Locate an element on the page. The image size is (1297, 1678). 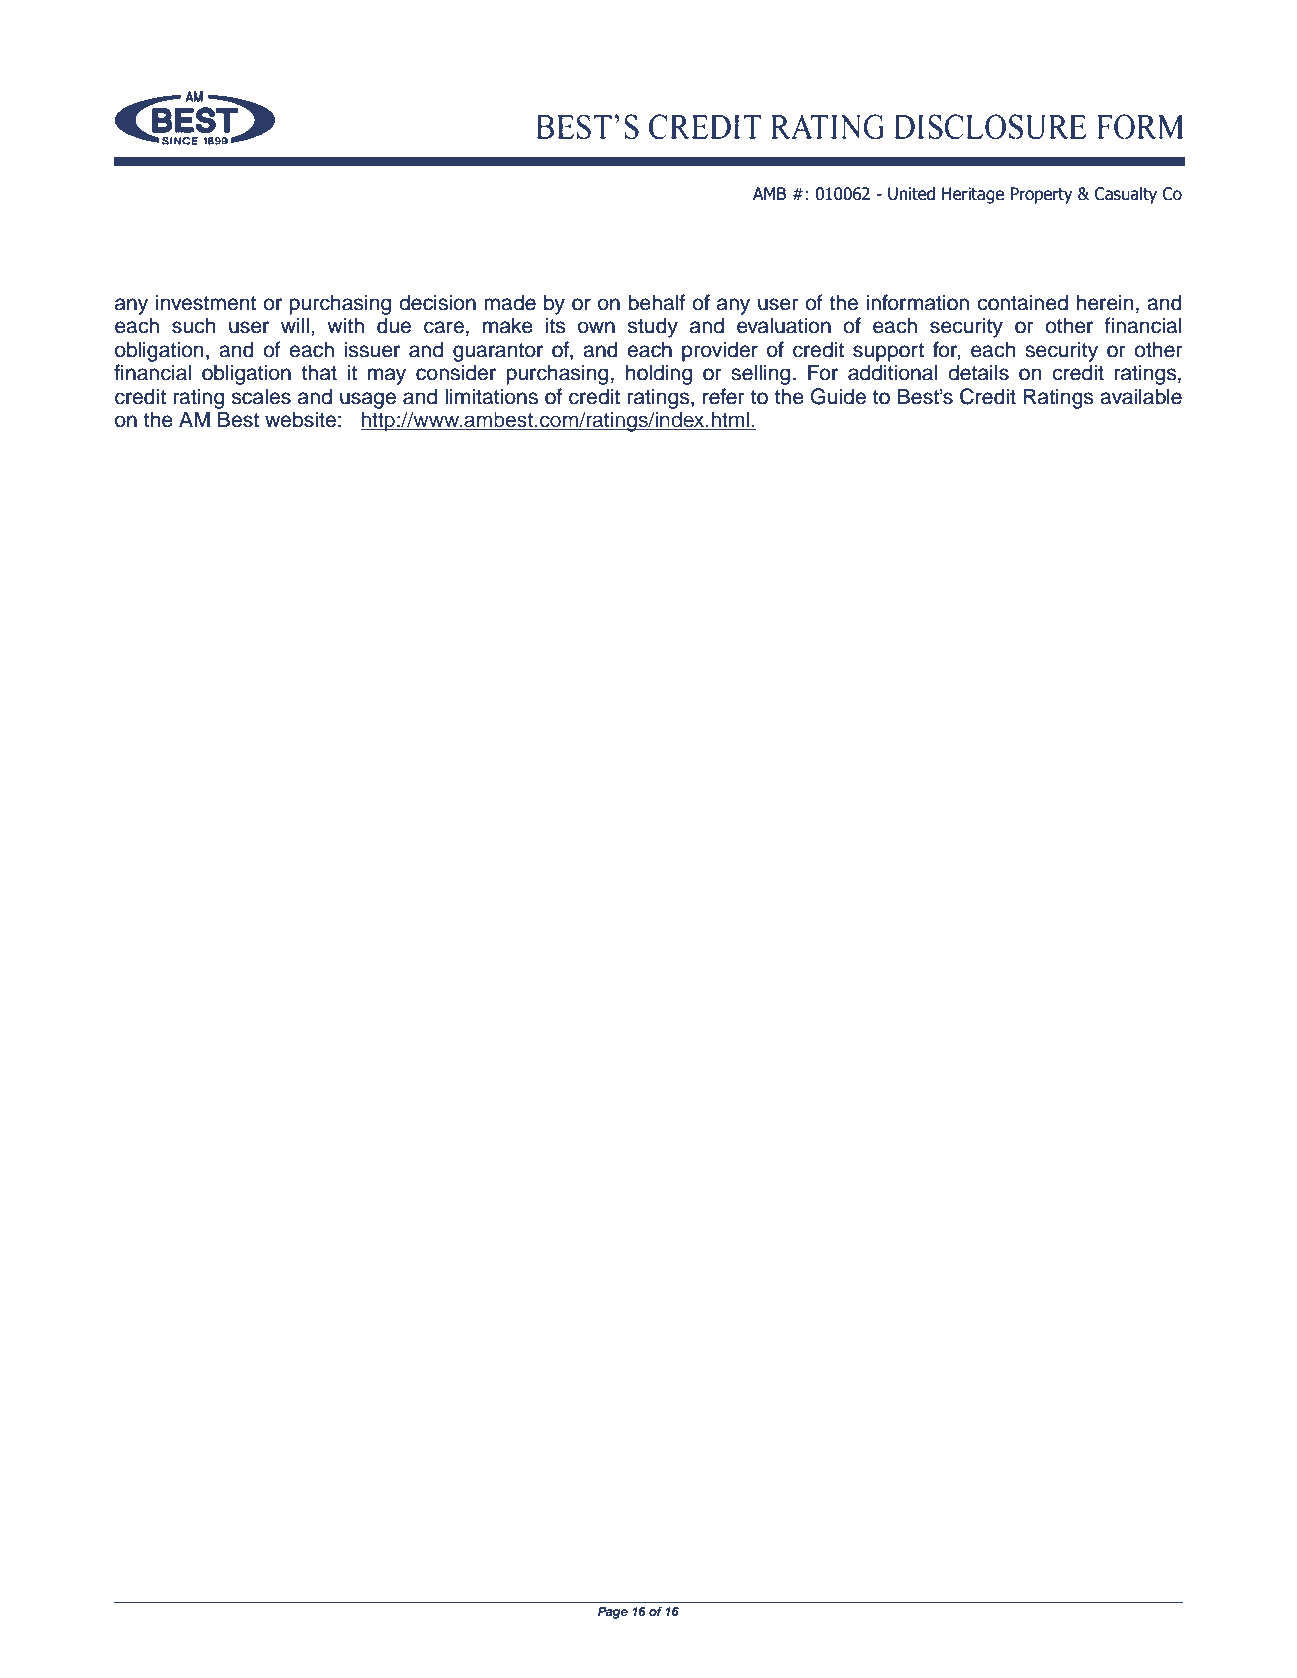
additional is located at coordinates (892, 372).
